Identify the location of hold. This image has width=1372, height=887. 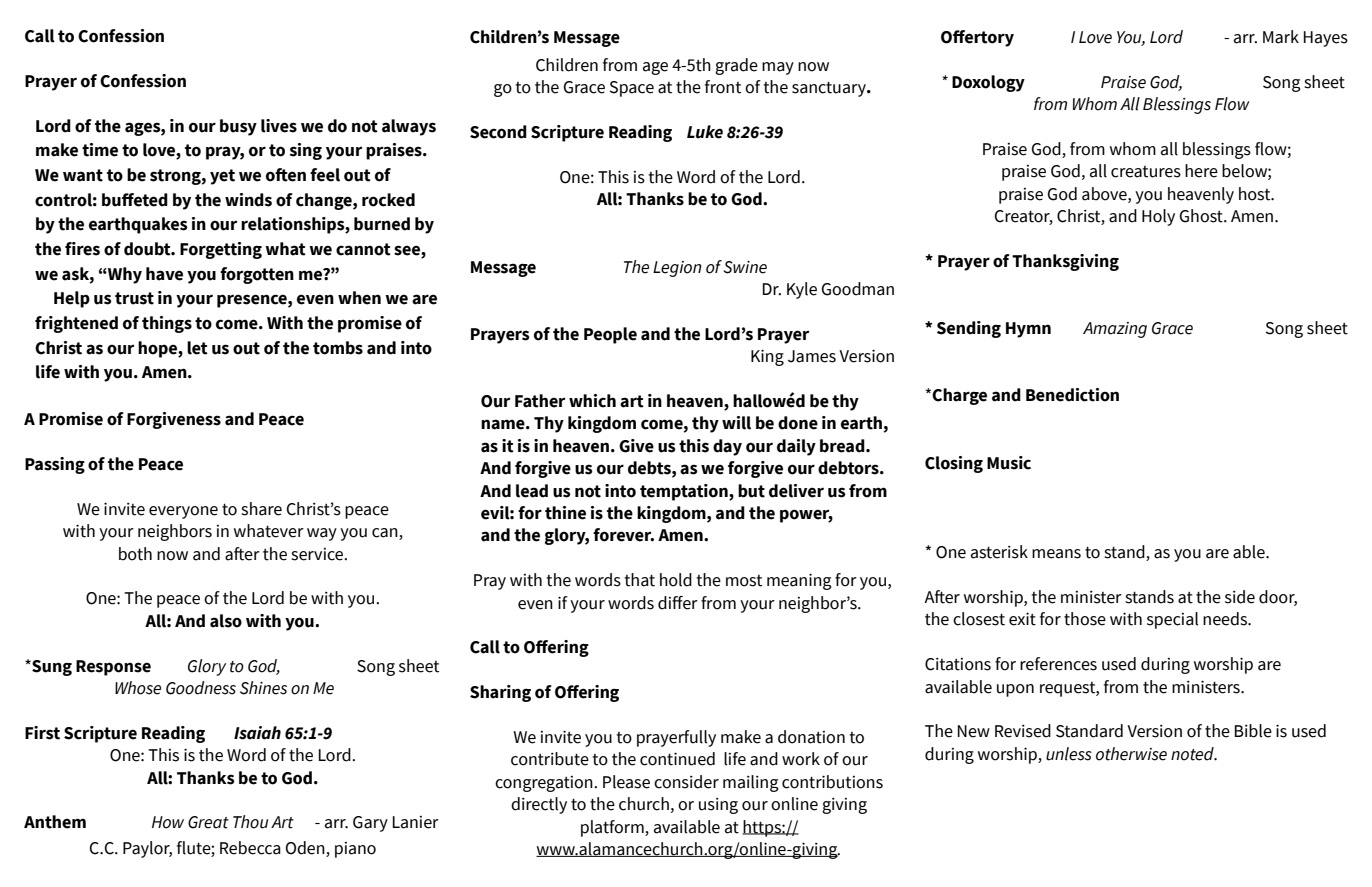
(676, 580).
